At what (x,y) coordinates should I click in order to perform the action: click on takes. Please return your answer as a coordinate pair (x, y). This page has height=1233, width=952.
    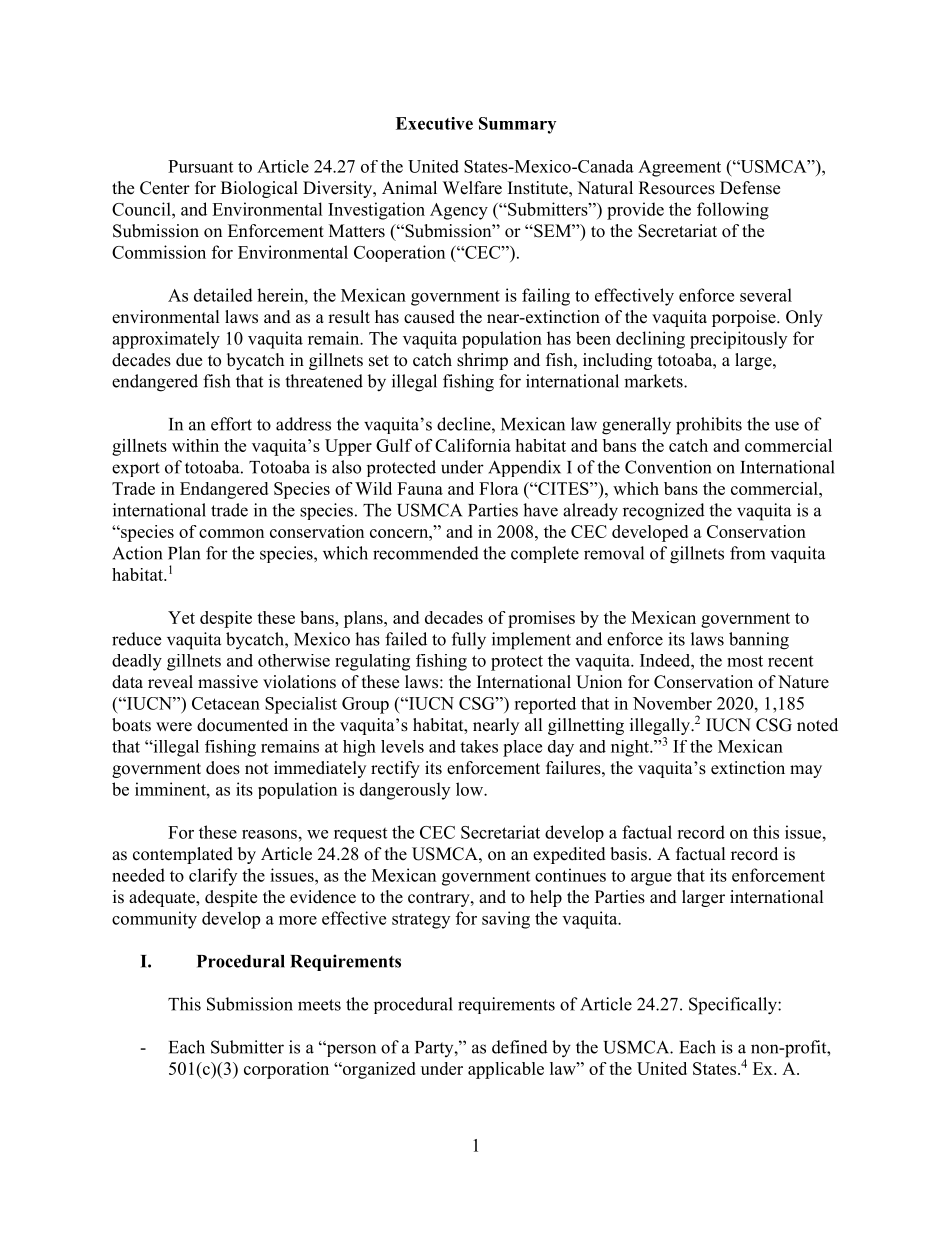
    Looking at the image, I should click on (479, 746).
